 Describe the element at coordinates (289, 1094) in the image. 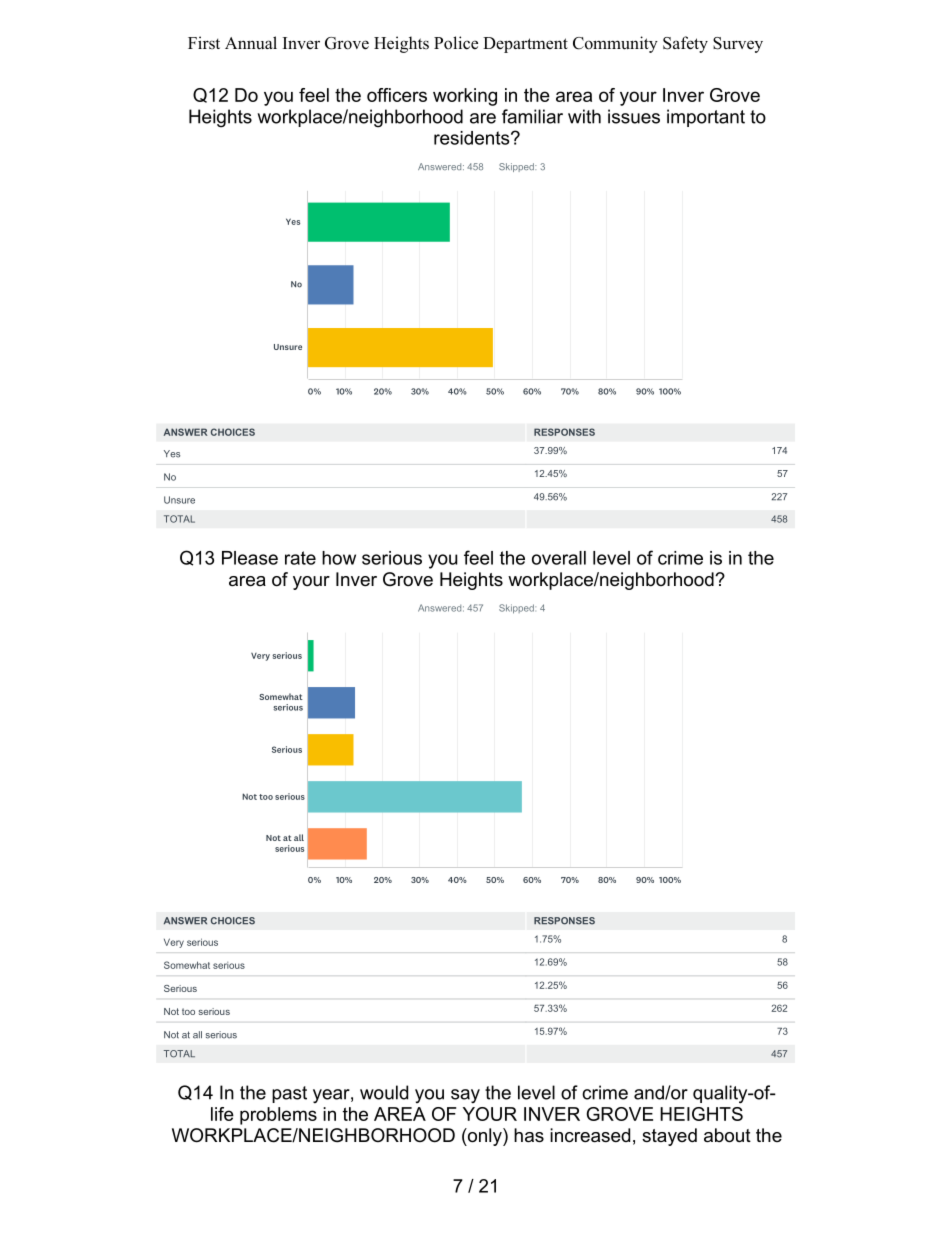

I see `past` at that location.
